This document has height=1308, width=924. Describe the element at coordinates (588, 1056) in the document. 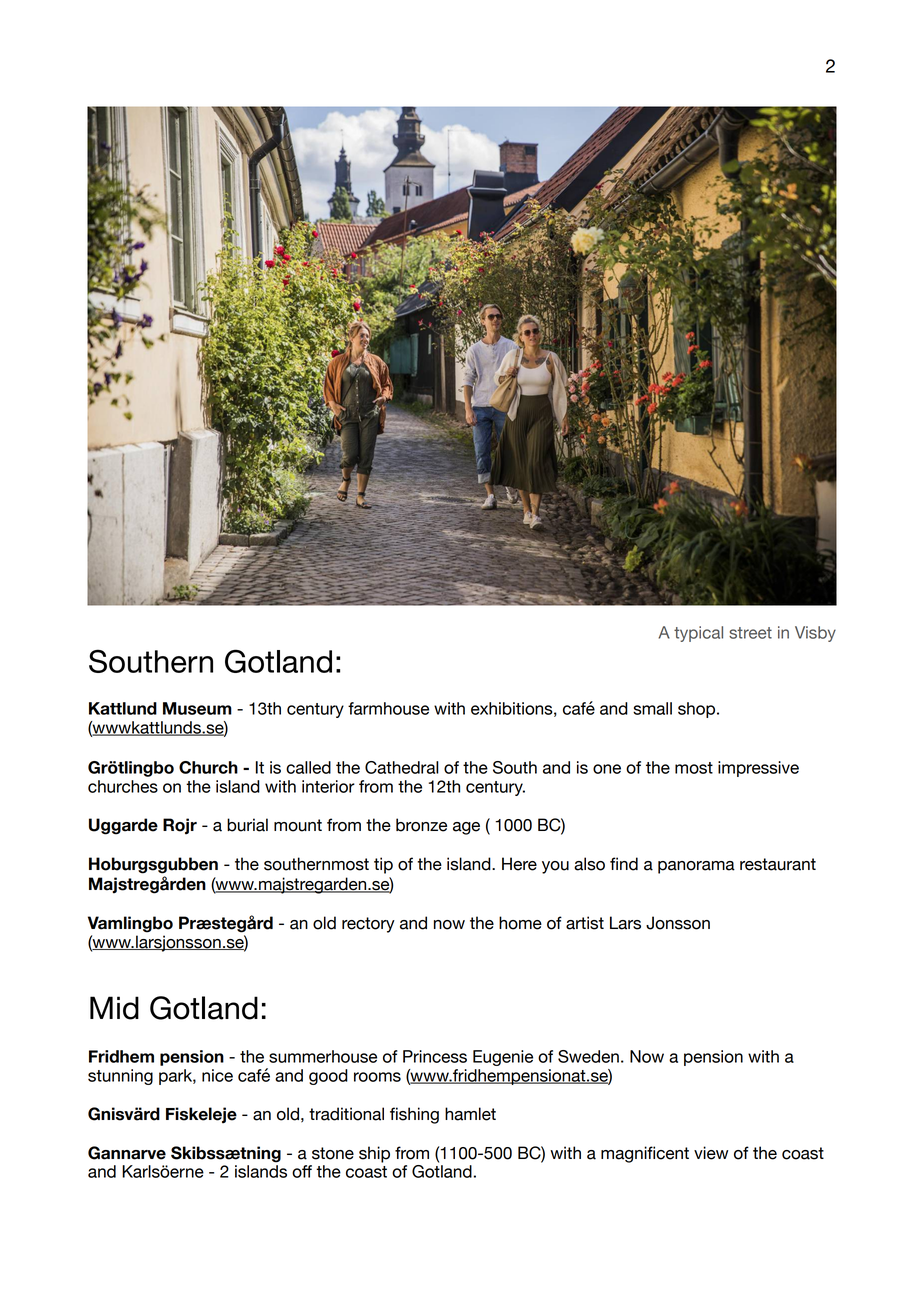

I see `Sweden` at that location.
